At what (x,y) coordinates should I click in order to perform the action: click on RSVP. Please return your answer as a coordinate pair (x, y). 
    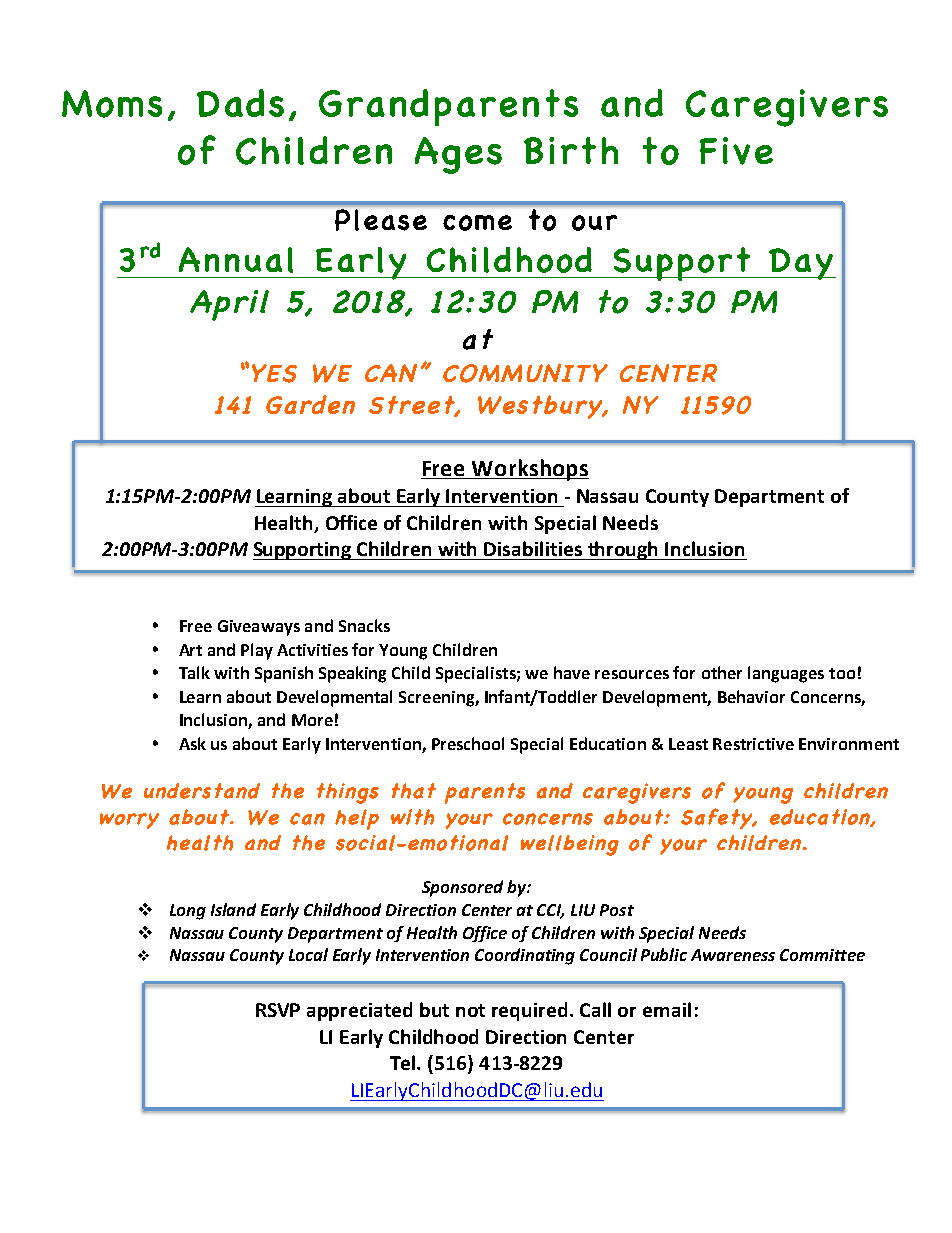
    Looking at the image, I should click on (278, 1010).
